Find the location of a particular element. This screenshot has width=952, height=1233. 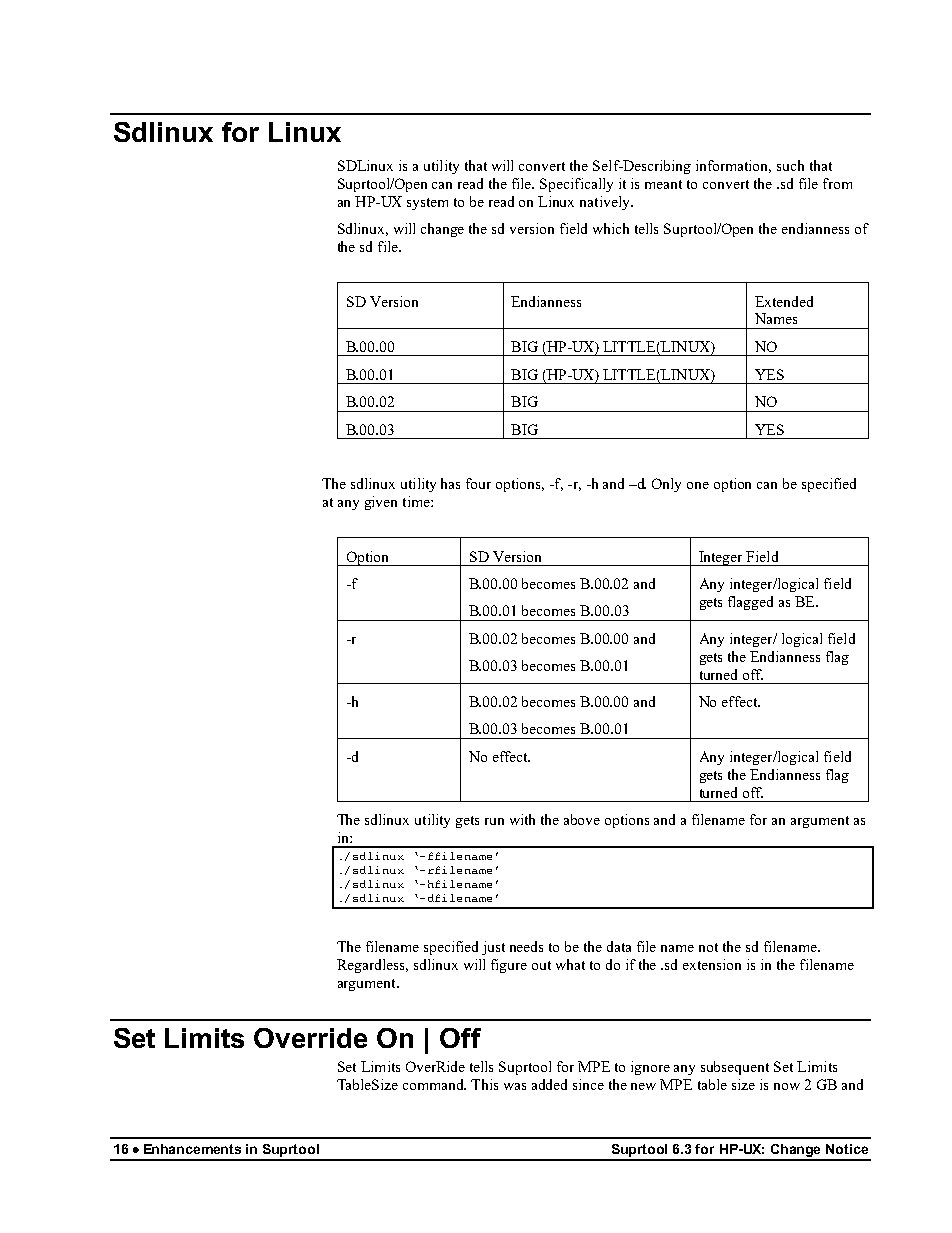

such is located at coordinates (790, 165).
